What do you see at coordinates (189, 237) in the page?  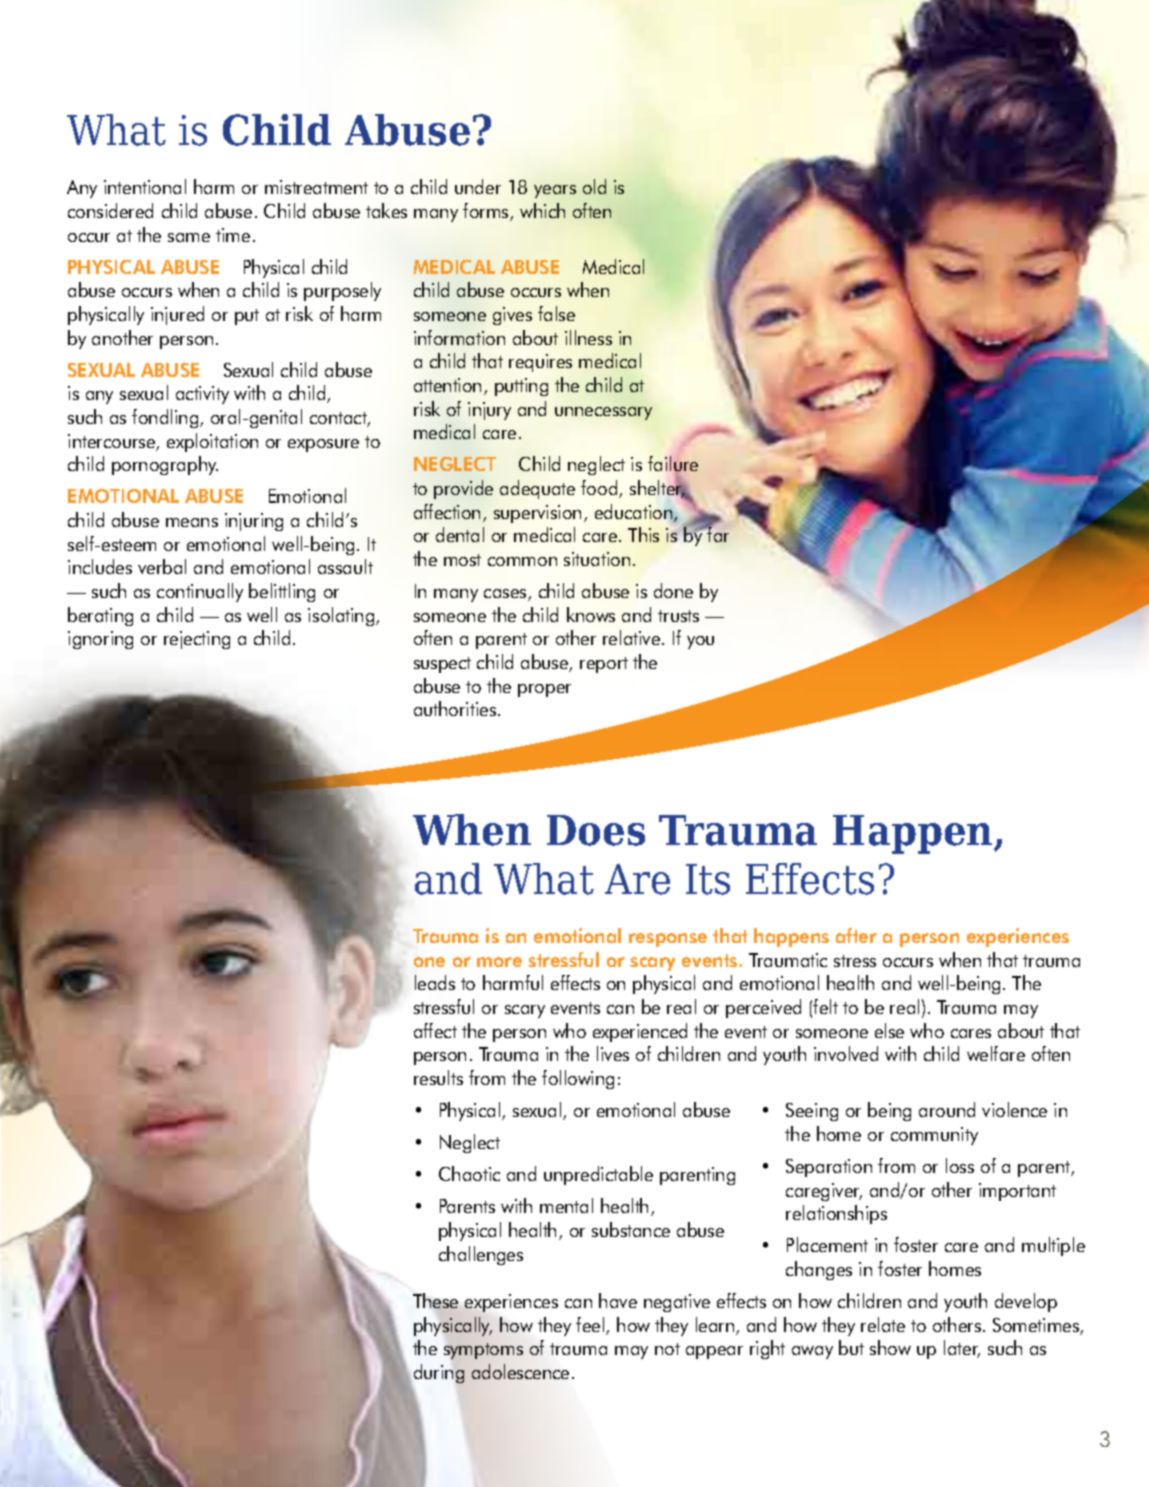 I see `same` at bounding box center [189, 237].
